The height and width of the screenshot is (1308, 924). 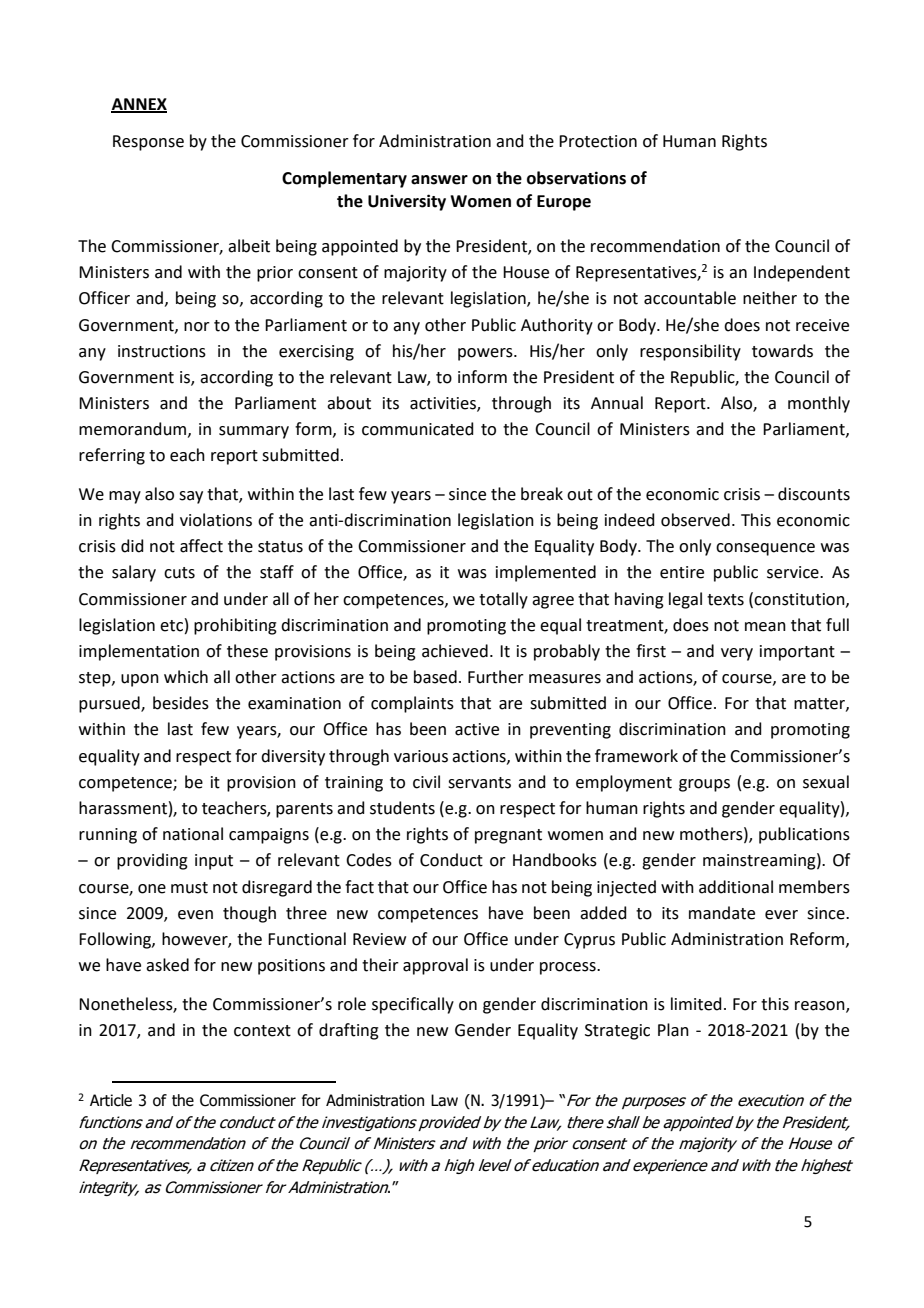 What do you see at coordinates (139, 105) in the screenshot?
I see `ANNEX` at bounding box center [139, 105].
